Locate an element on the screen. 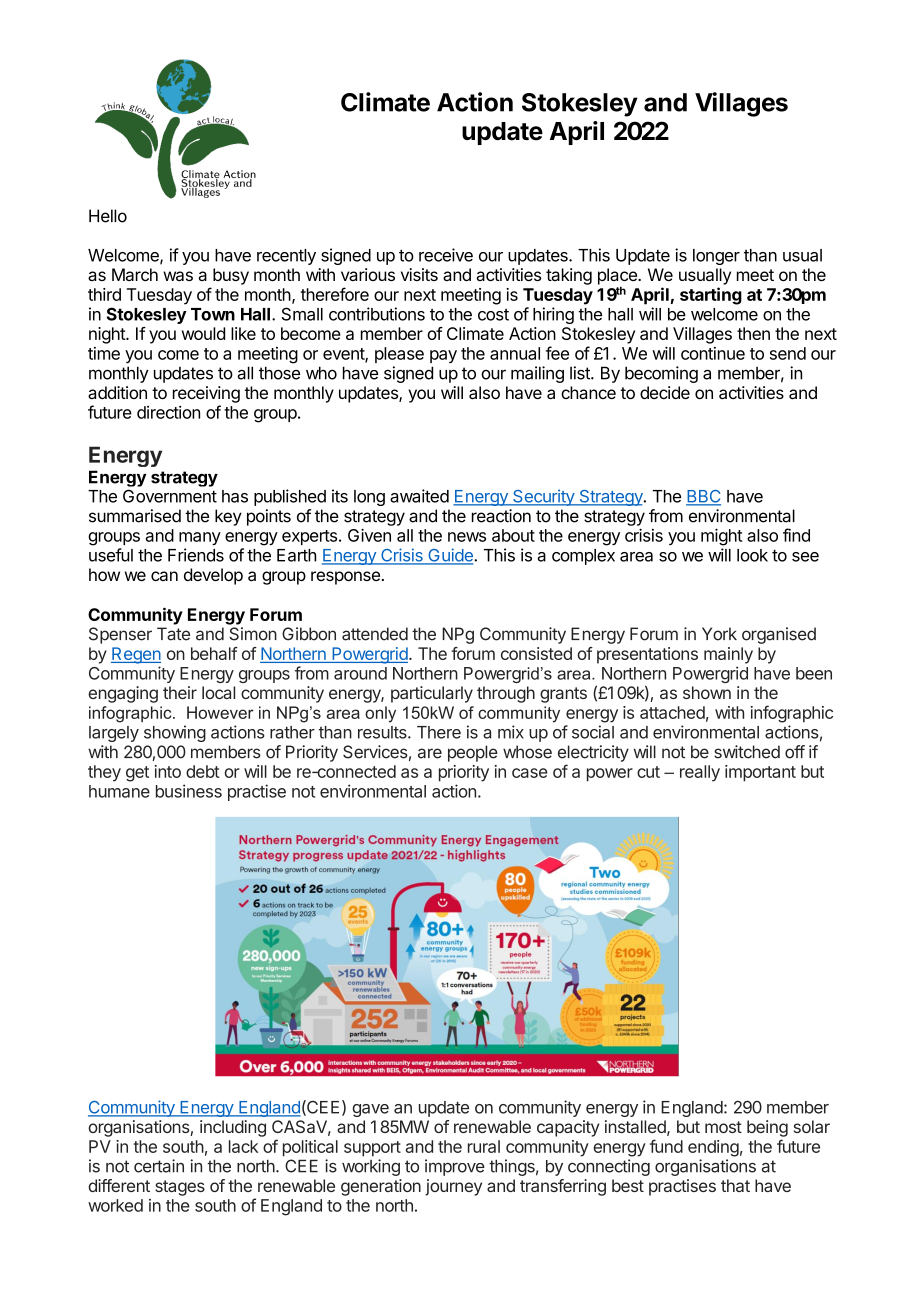 The width and height of the screenshot is (924, 1308). was is located at coordinates (178, 276).
